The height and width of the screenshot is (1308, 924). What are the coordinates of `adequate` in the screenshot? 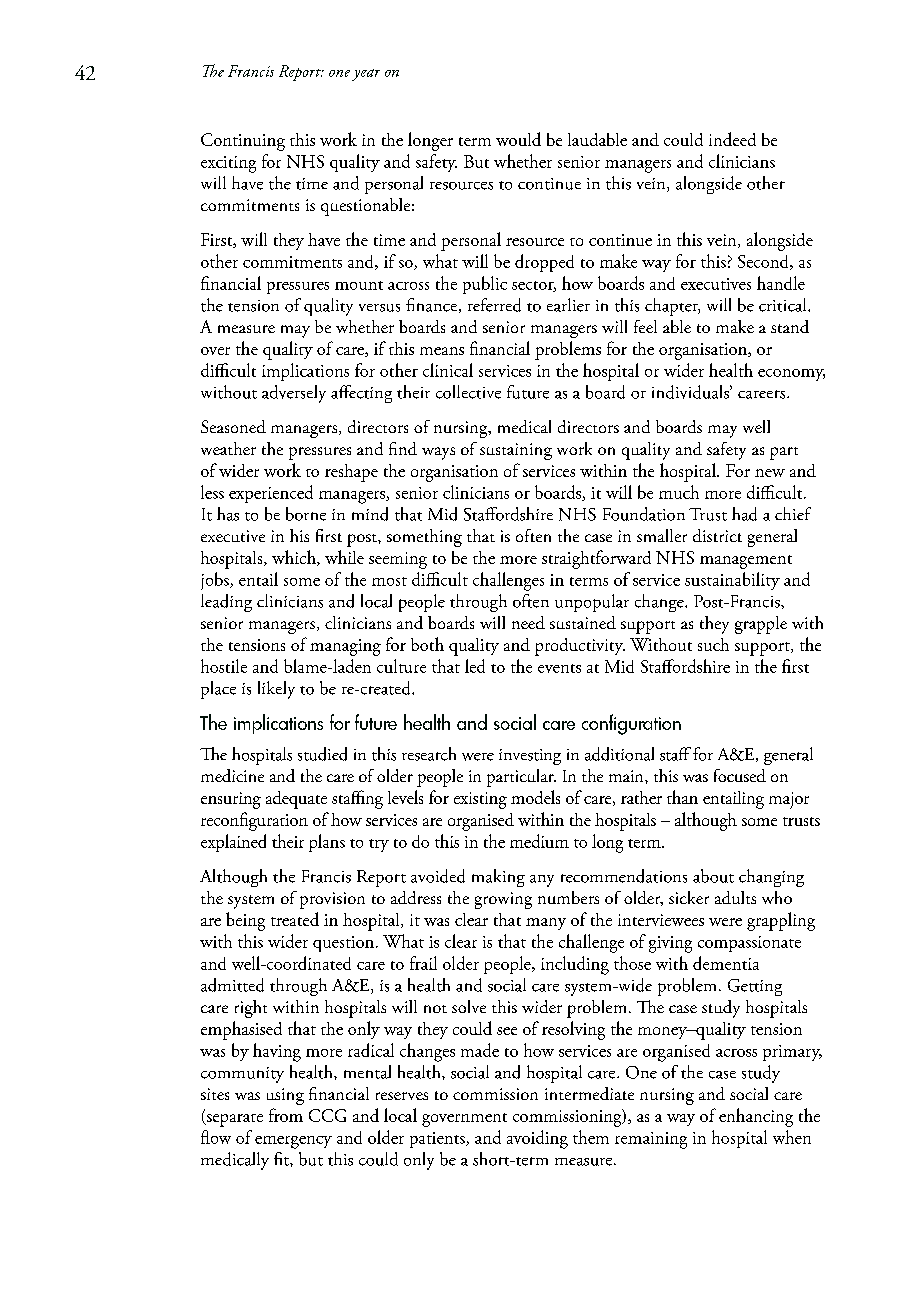 It's located at (296, 800).
